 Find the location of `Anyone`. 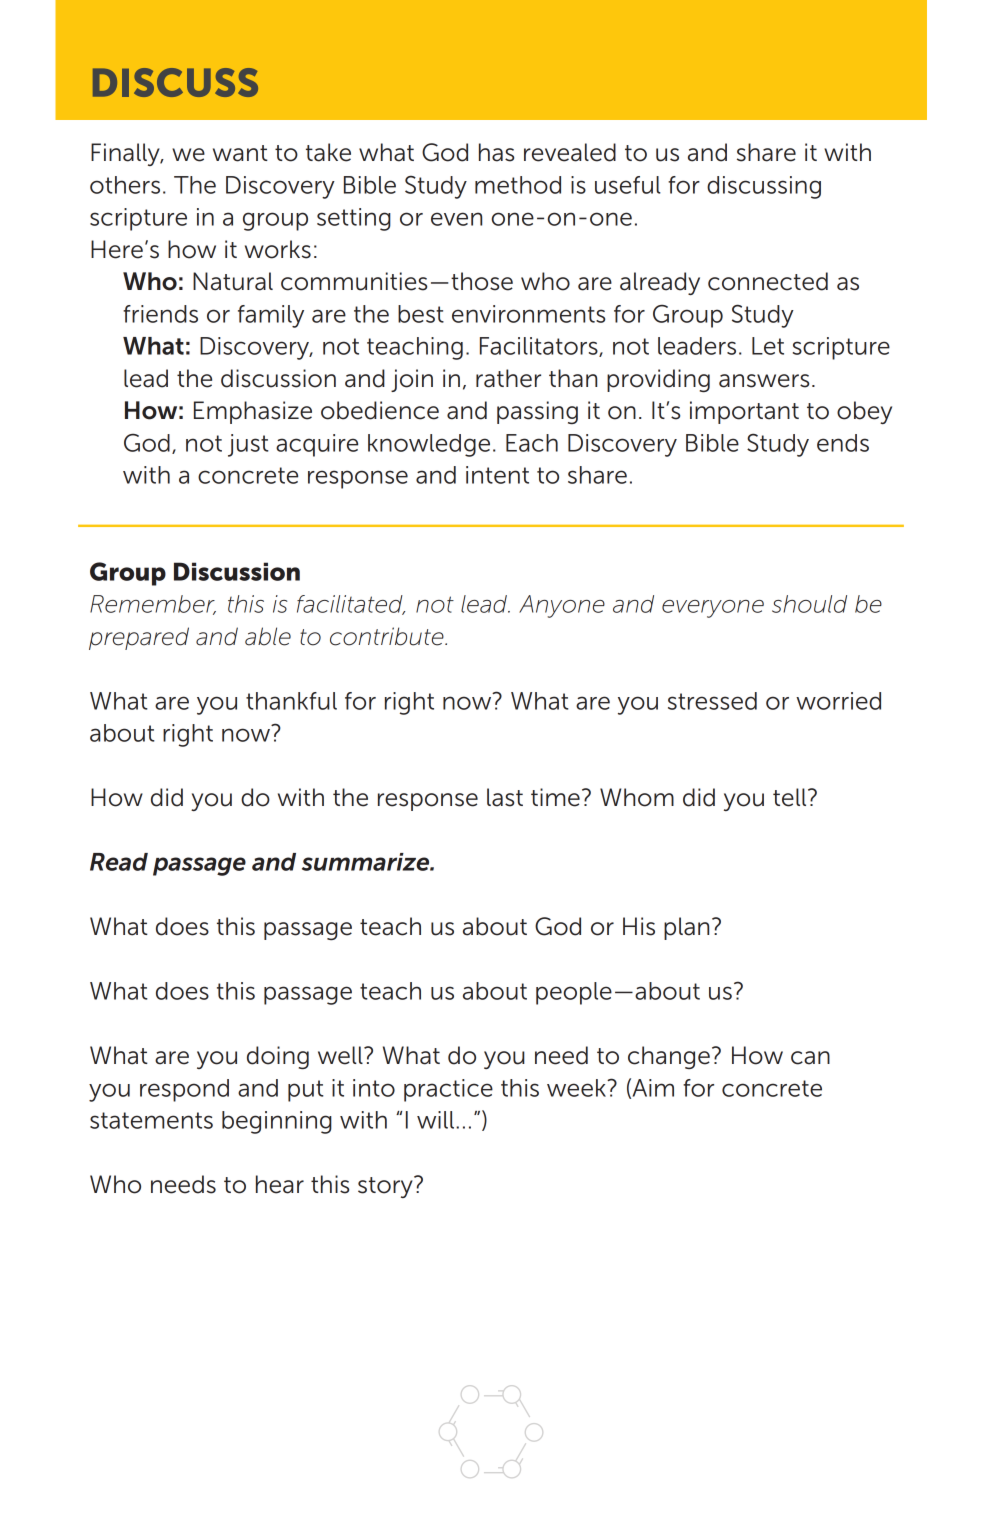

Anyone is located at coordinates (562, 606).
